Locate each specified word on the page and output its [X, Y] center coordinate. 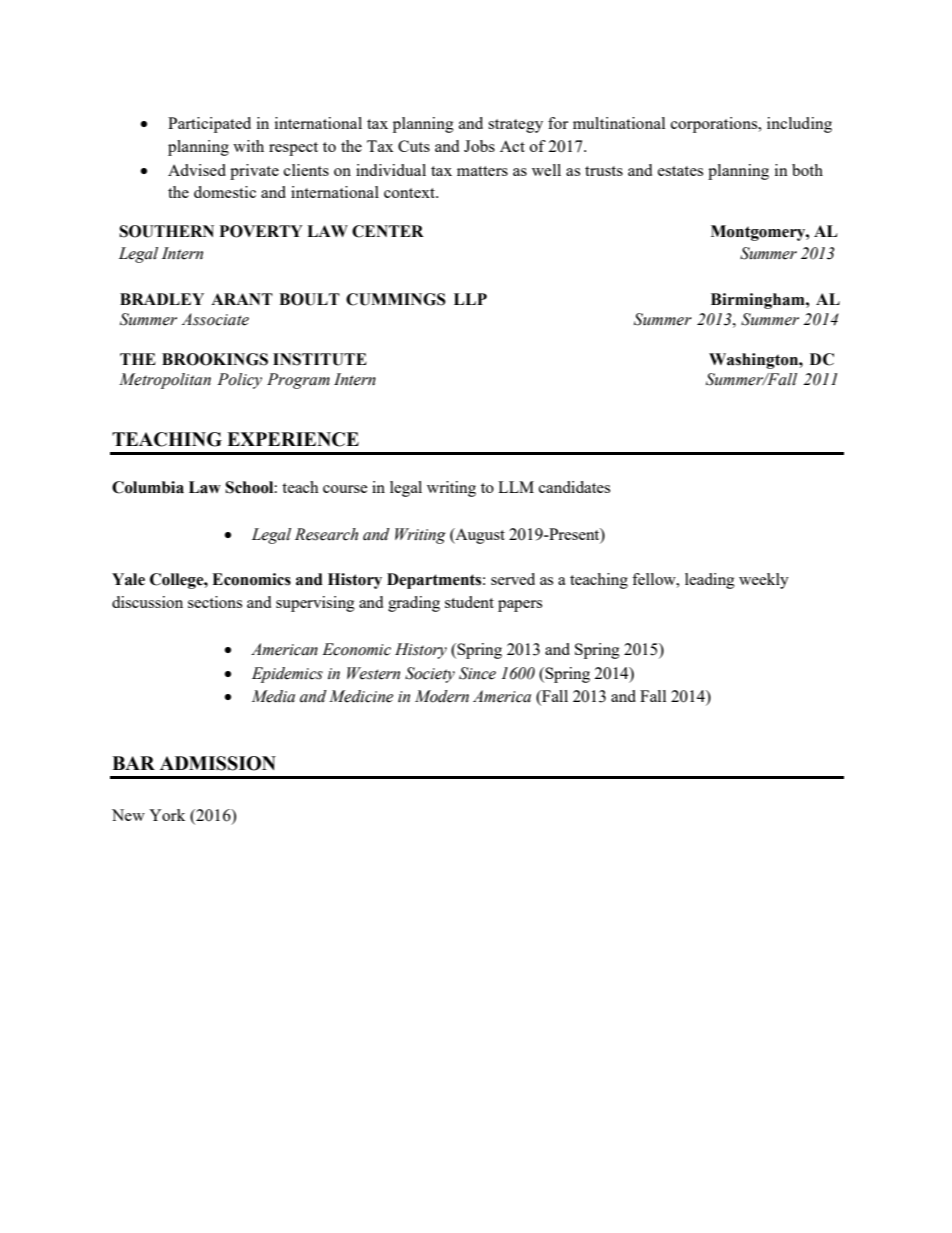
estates [680, 171]
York [167, 815]
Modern [442, 696]
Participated [209, 125]
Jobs [479, 146]
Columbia [148, 487]
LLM [516, 487]
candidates [574, 487]
